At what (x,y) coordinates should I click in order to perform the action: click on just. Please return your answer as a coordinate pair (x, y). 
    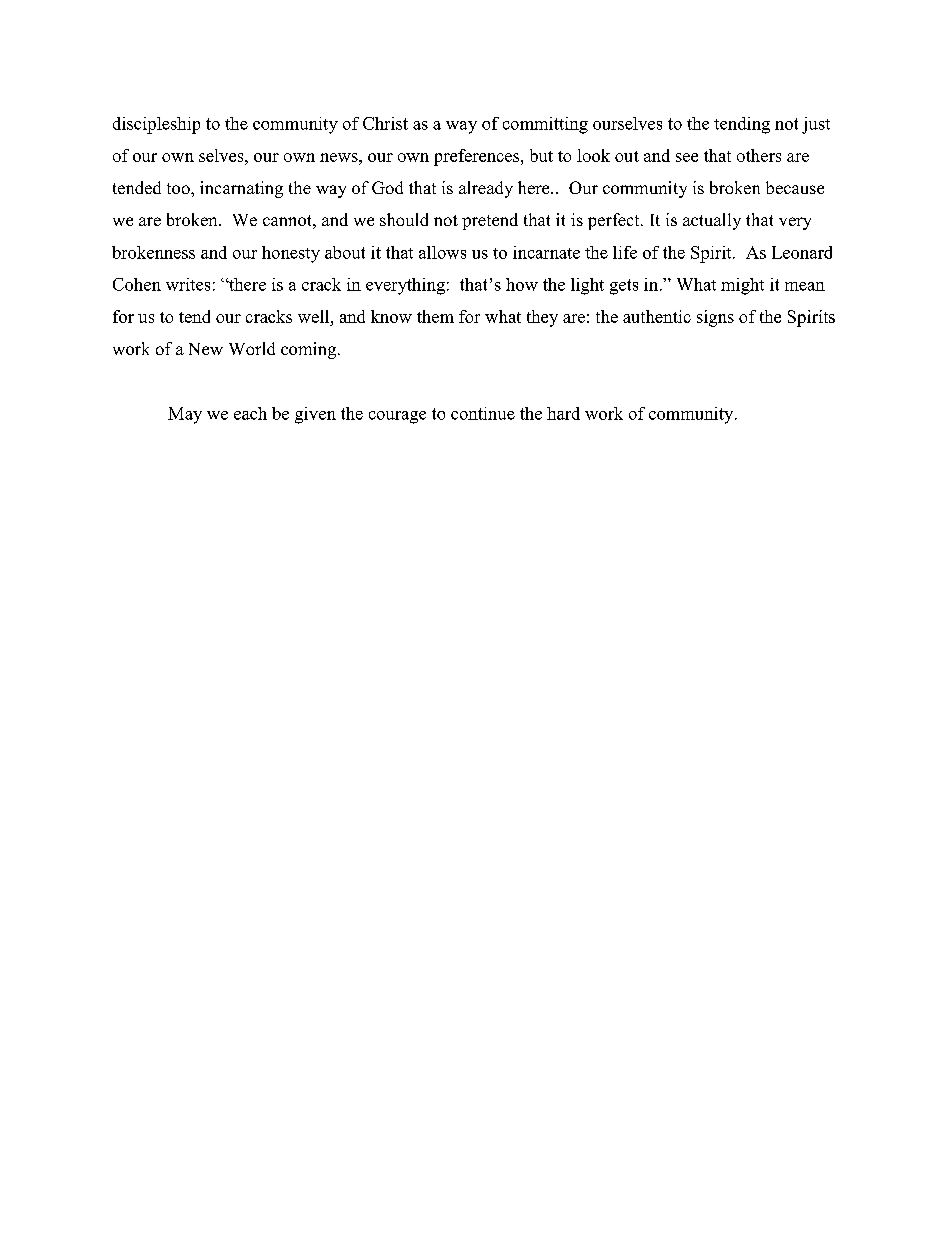
    Looking at the image, I should click on (816, 125).
